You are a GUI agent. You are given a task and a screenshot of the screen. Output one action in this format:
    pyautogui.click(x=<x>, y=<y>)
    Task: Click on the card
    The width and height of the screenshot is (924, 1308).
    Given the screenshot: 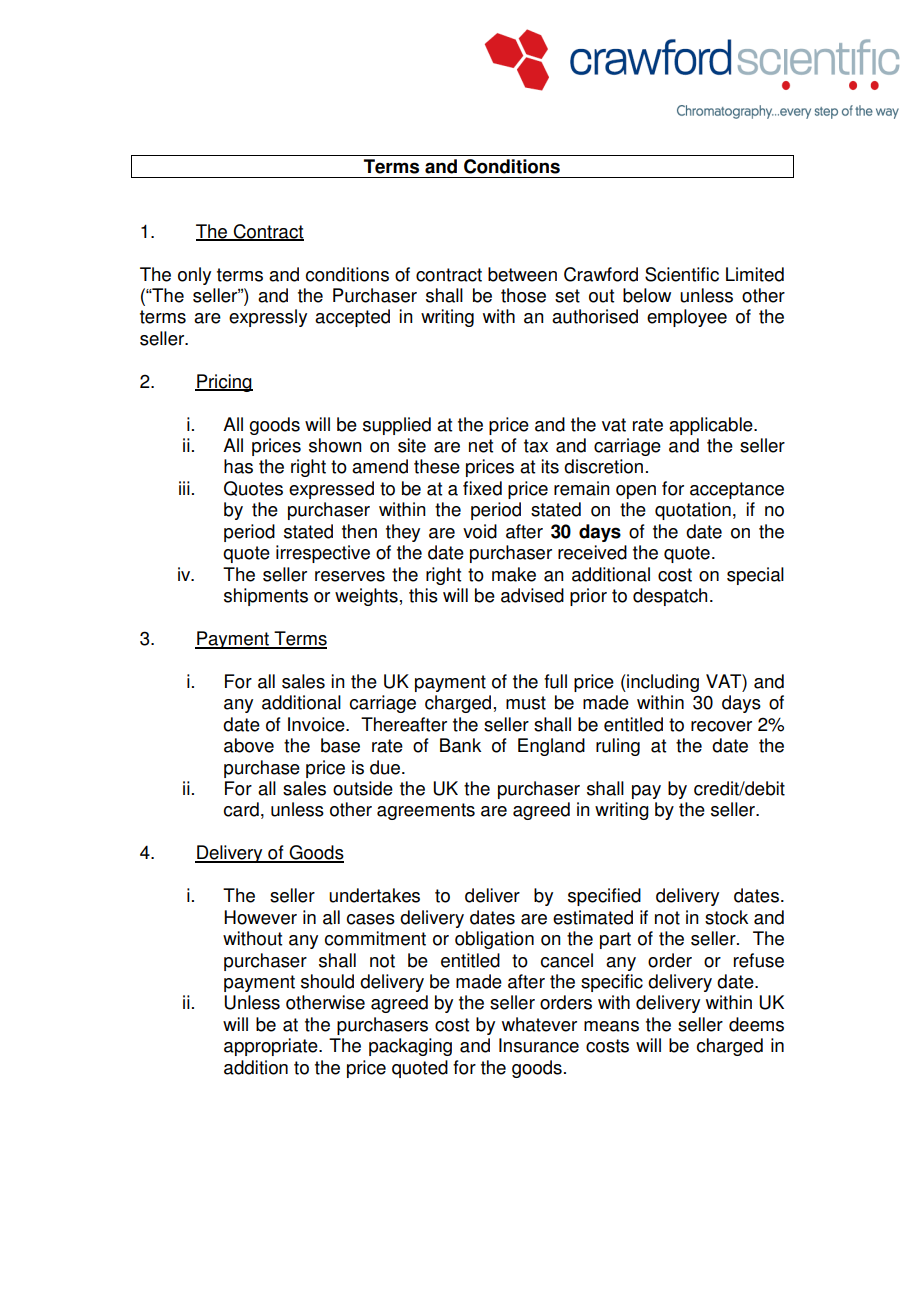 What is the action you would take?
    pyautogui.click(x=241, y=809)
